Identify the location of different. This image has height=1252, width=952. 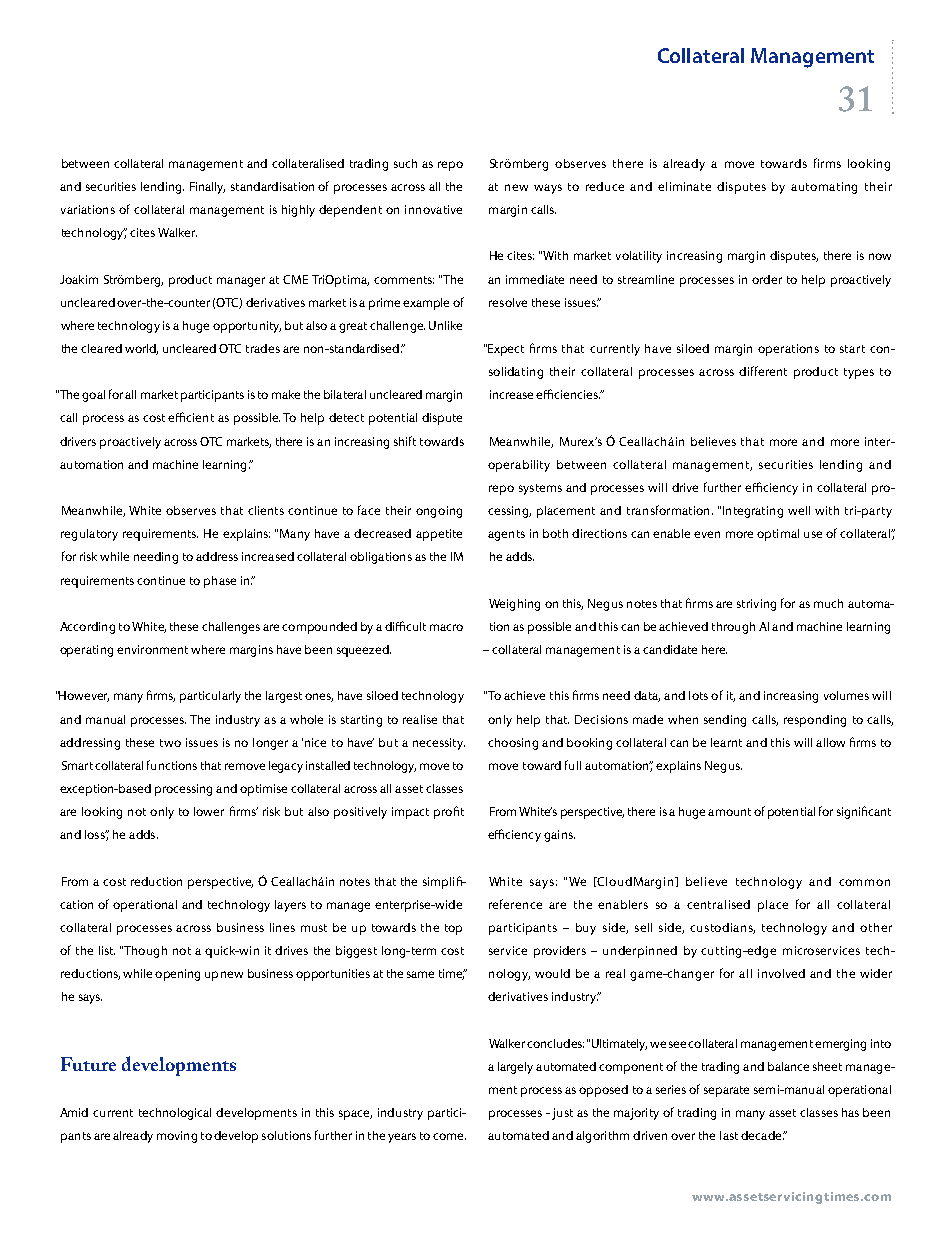
(763, 371).
